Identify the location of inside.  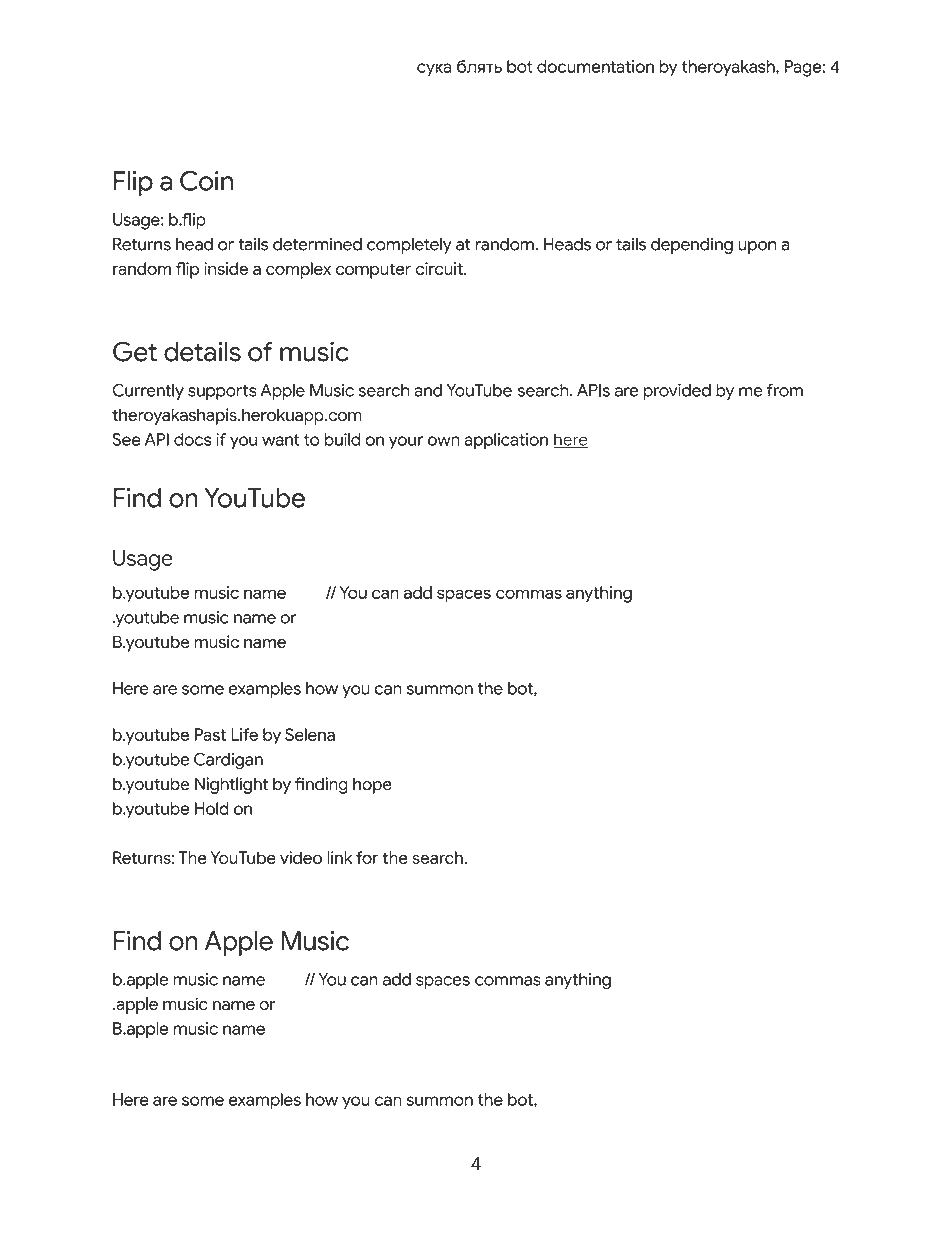
(226, 268).
